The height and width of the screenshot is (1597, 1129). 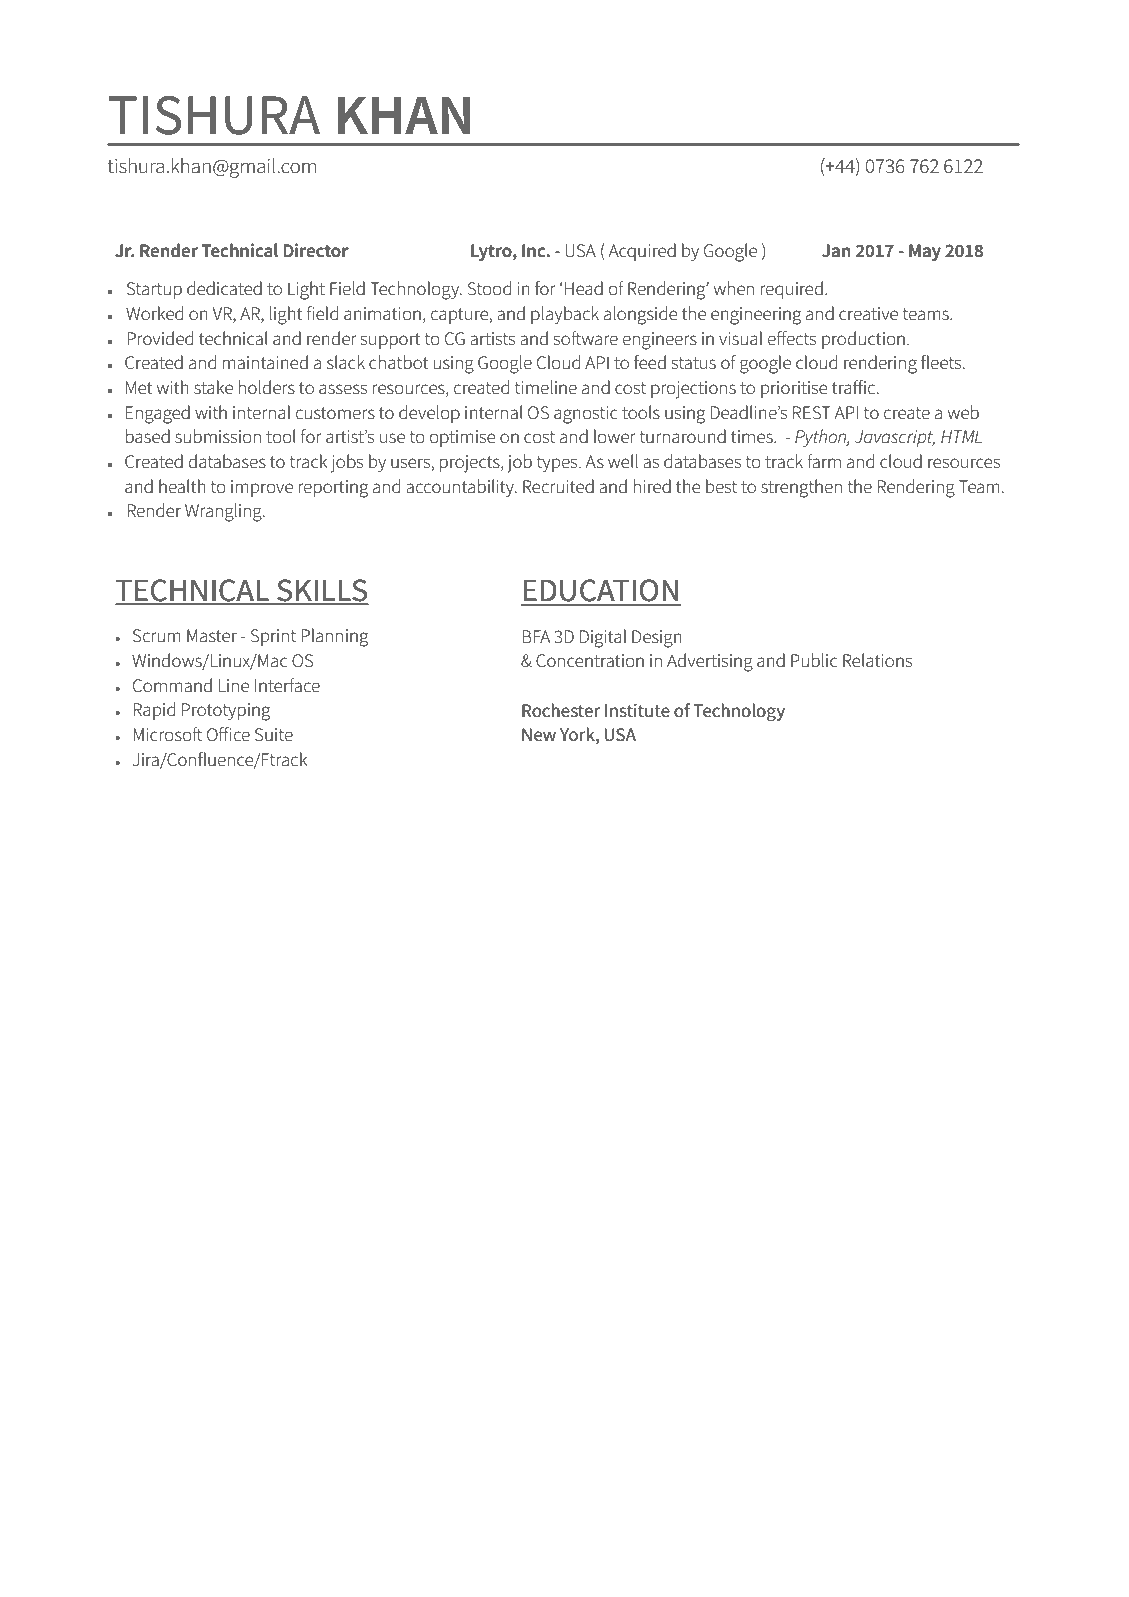 I want to click on Head, so click(x=584, y=288).
